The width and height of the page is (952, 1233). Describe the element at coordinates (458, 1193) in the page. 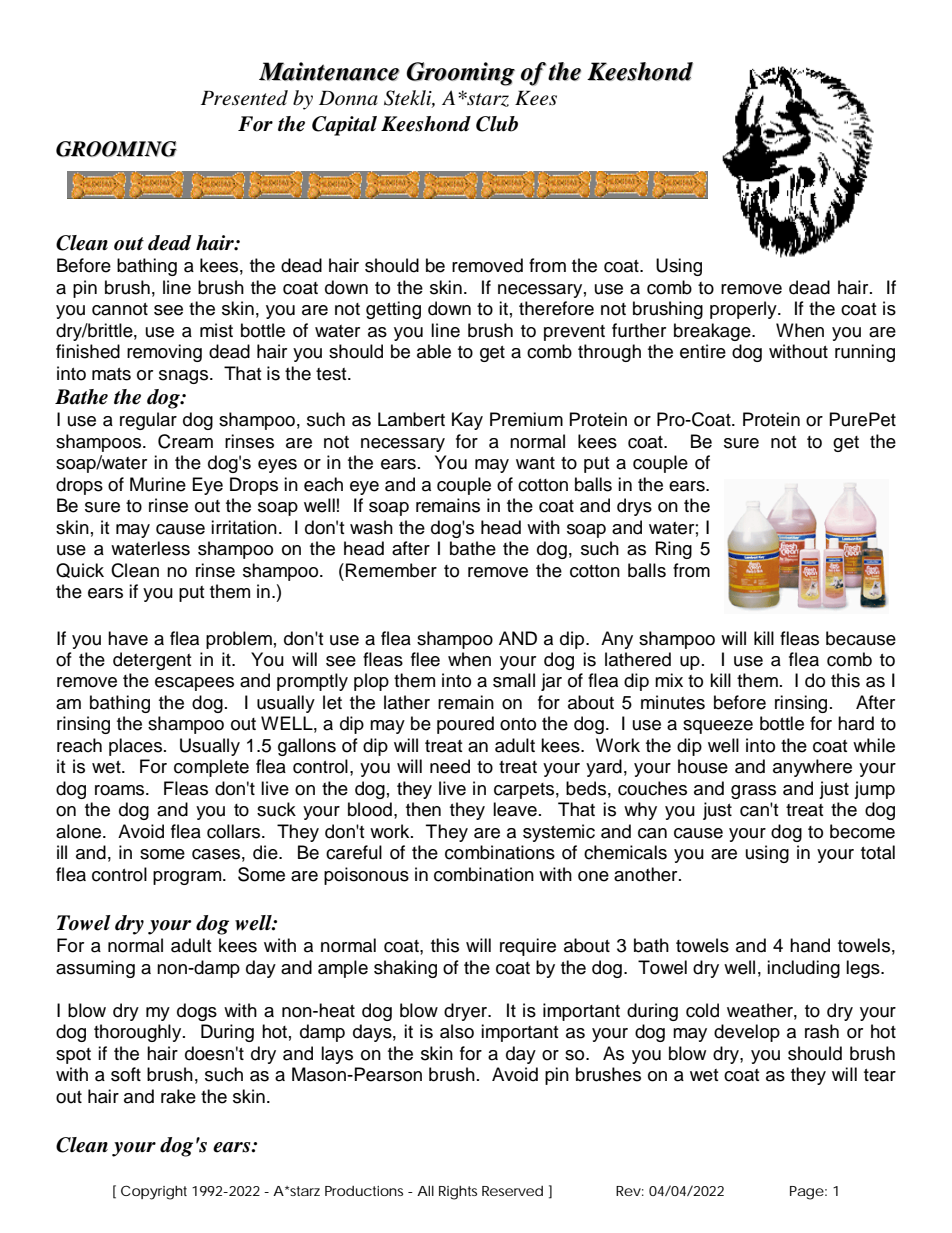

I see `Rights` at that location.
